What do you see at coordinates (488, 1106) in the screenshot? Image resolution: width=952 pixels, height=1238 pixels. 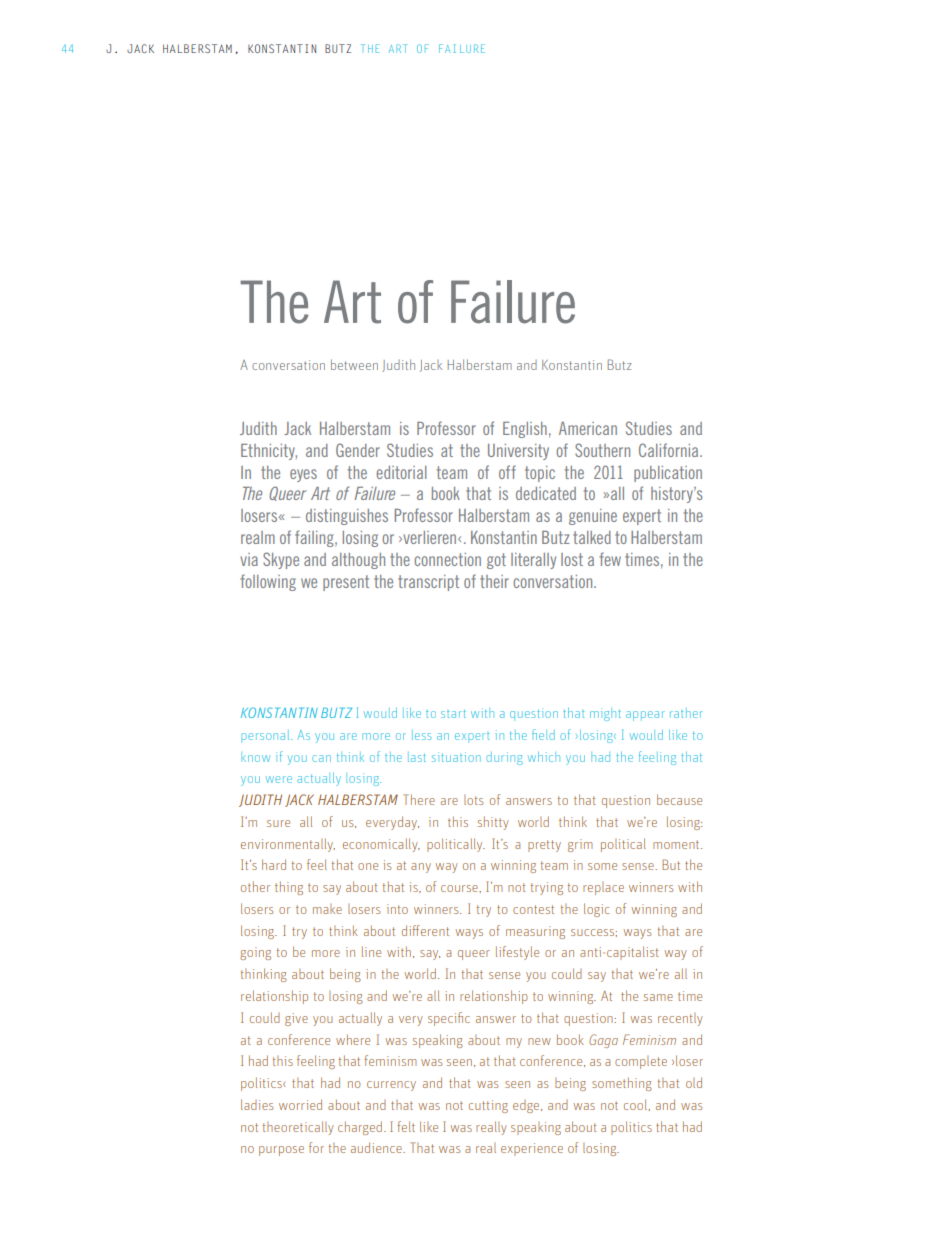 I see `cutting` at bounding box center [488, 1106].
